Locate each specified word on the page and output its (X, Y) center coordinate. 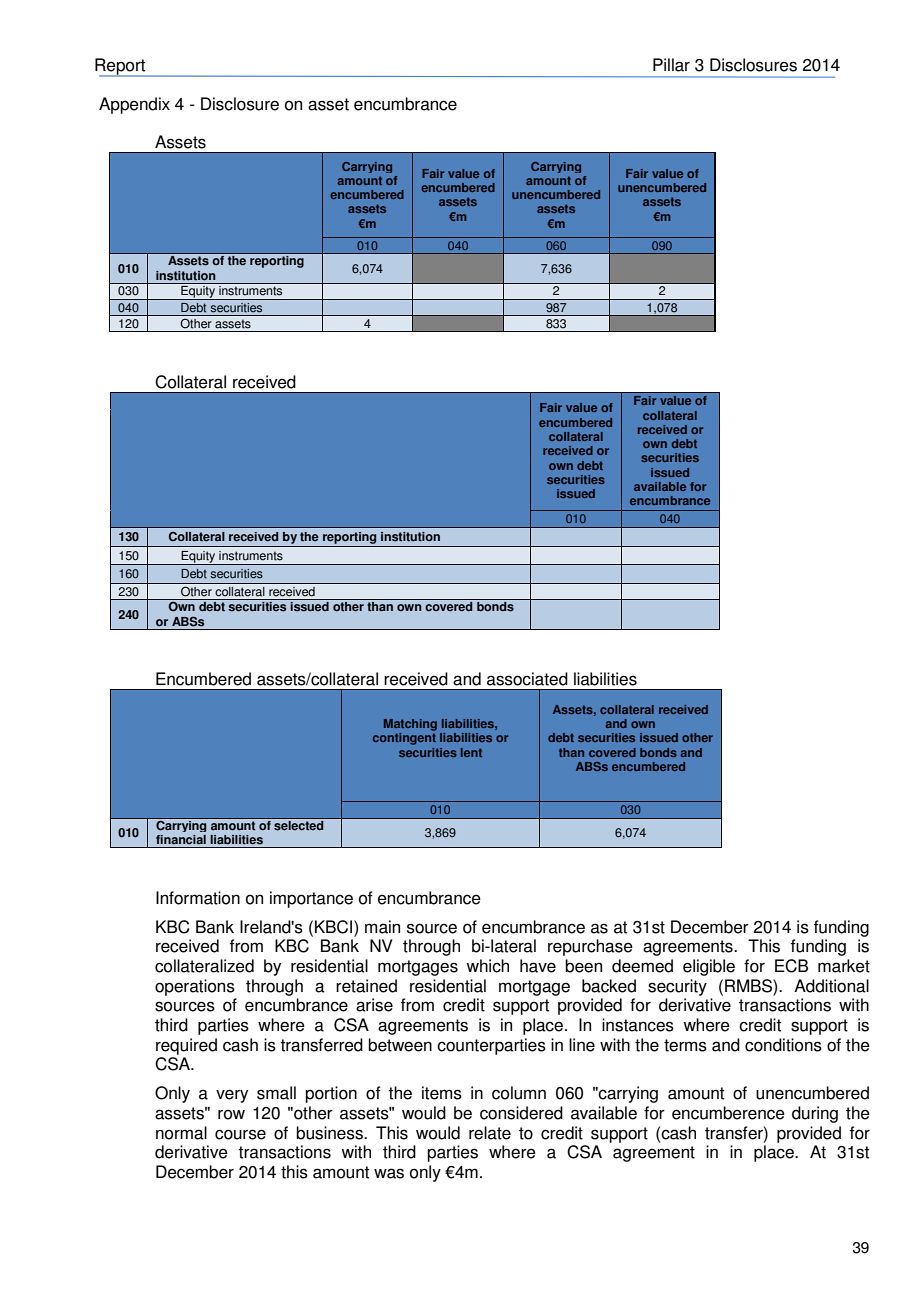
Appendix (134, 105)
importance (311, 899)
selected (299, 824)
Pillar (671, 65)
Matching (410, 725)
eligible (709, 967)
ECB (791, 966)
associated (527, 679)
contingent (404, 739)
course (240, 1134)
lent (471, 752)
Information (198, 898)
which (487, 966)
